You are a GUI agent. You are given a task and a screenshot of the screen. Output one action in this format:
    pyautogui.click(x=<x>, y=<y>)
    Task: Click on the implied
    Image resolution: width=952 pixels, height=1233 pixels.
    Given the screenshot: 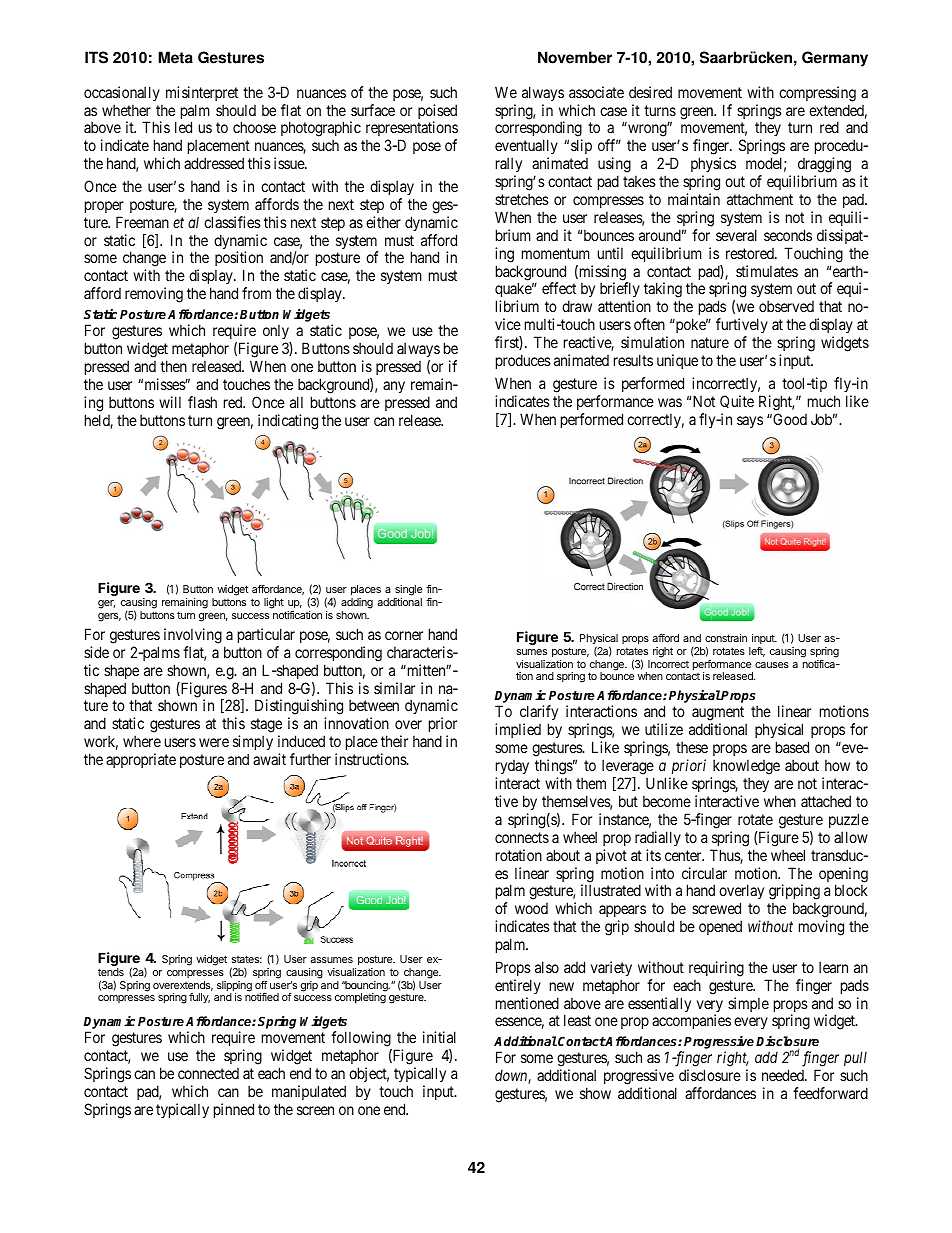 What is the action you would take?
    pyautogui.click(x=518, y=730)
